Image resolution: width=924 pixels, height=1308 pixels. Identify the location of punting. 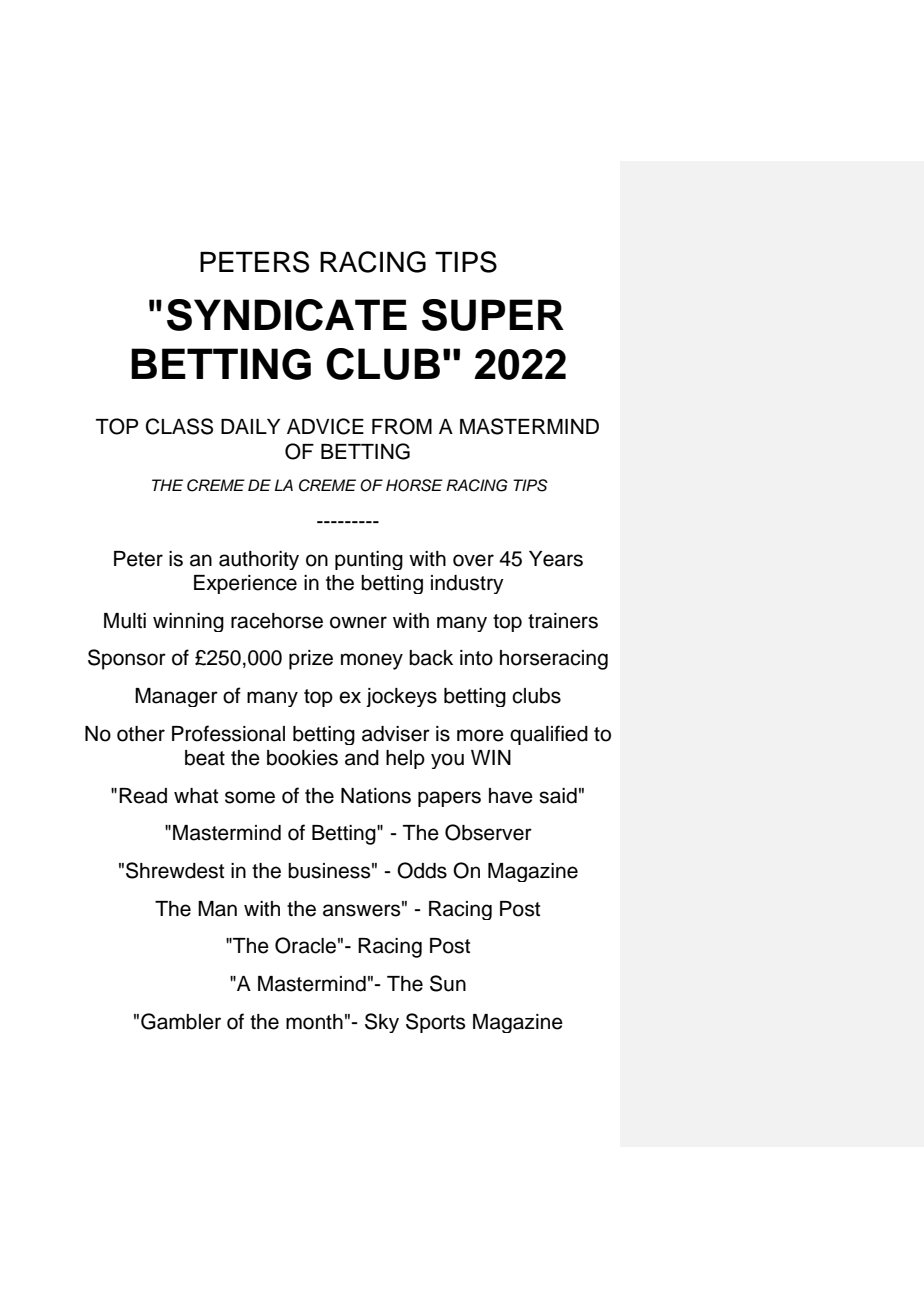
(369, 560).
